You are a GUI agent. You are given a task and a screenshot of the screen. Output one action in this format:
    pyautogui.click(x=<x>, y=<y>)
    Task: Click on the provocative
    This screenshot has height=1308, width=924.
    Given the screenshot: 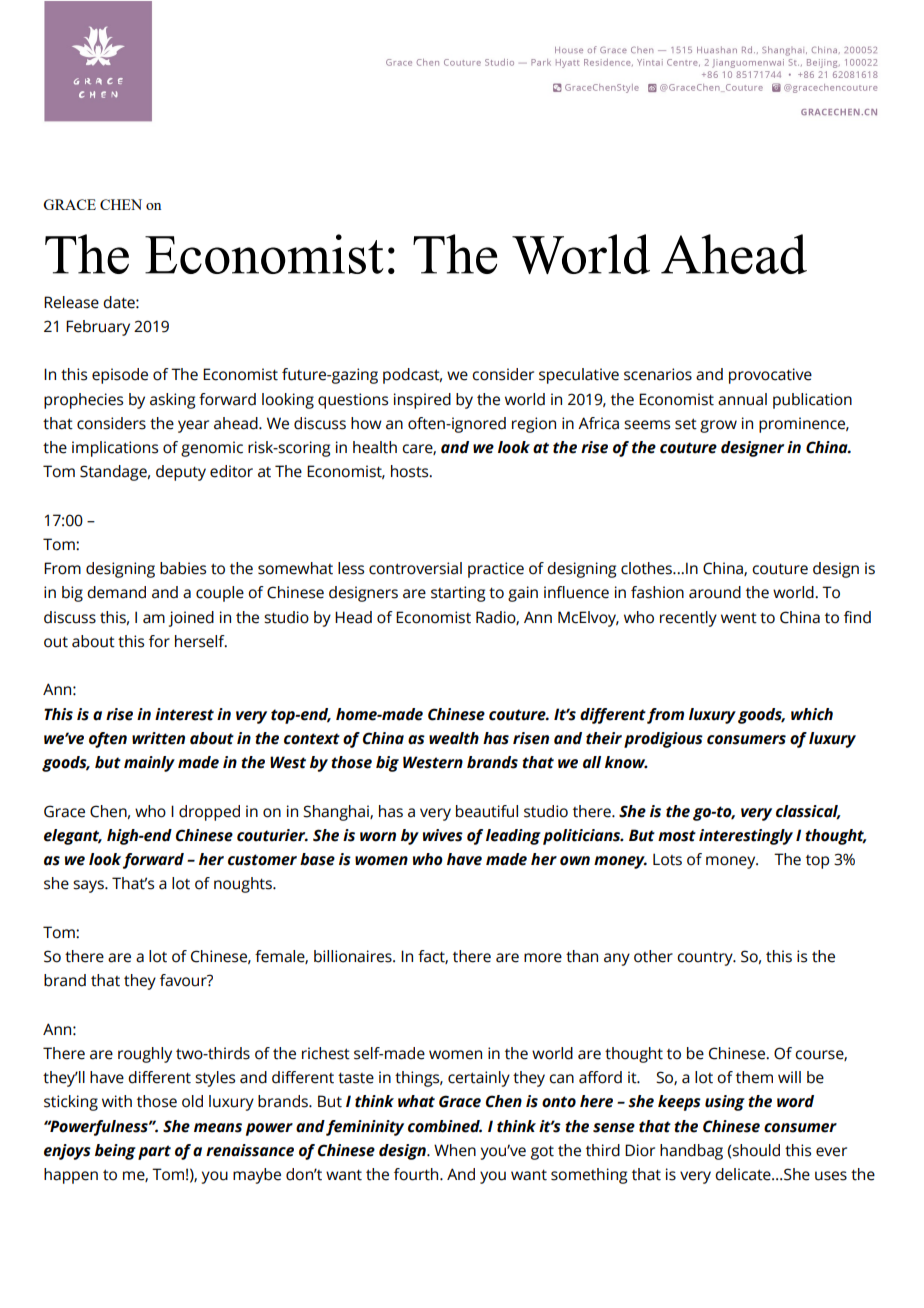 What is the action you would take?
    pyautogui.click(x=770, y=376)
